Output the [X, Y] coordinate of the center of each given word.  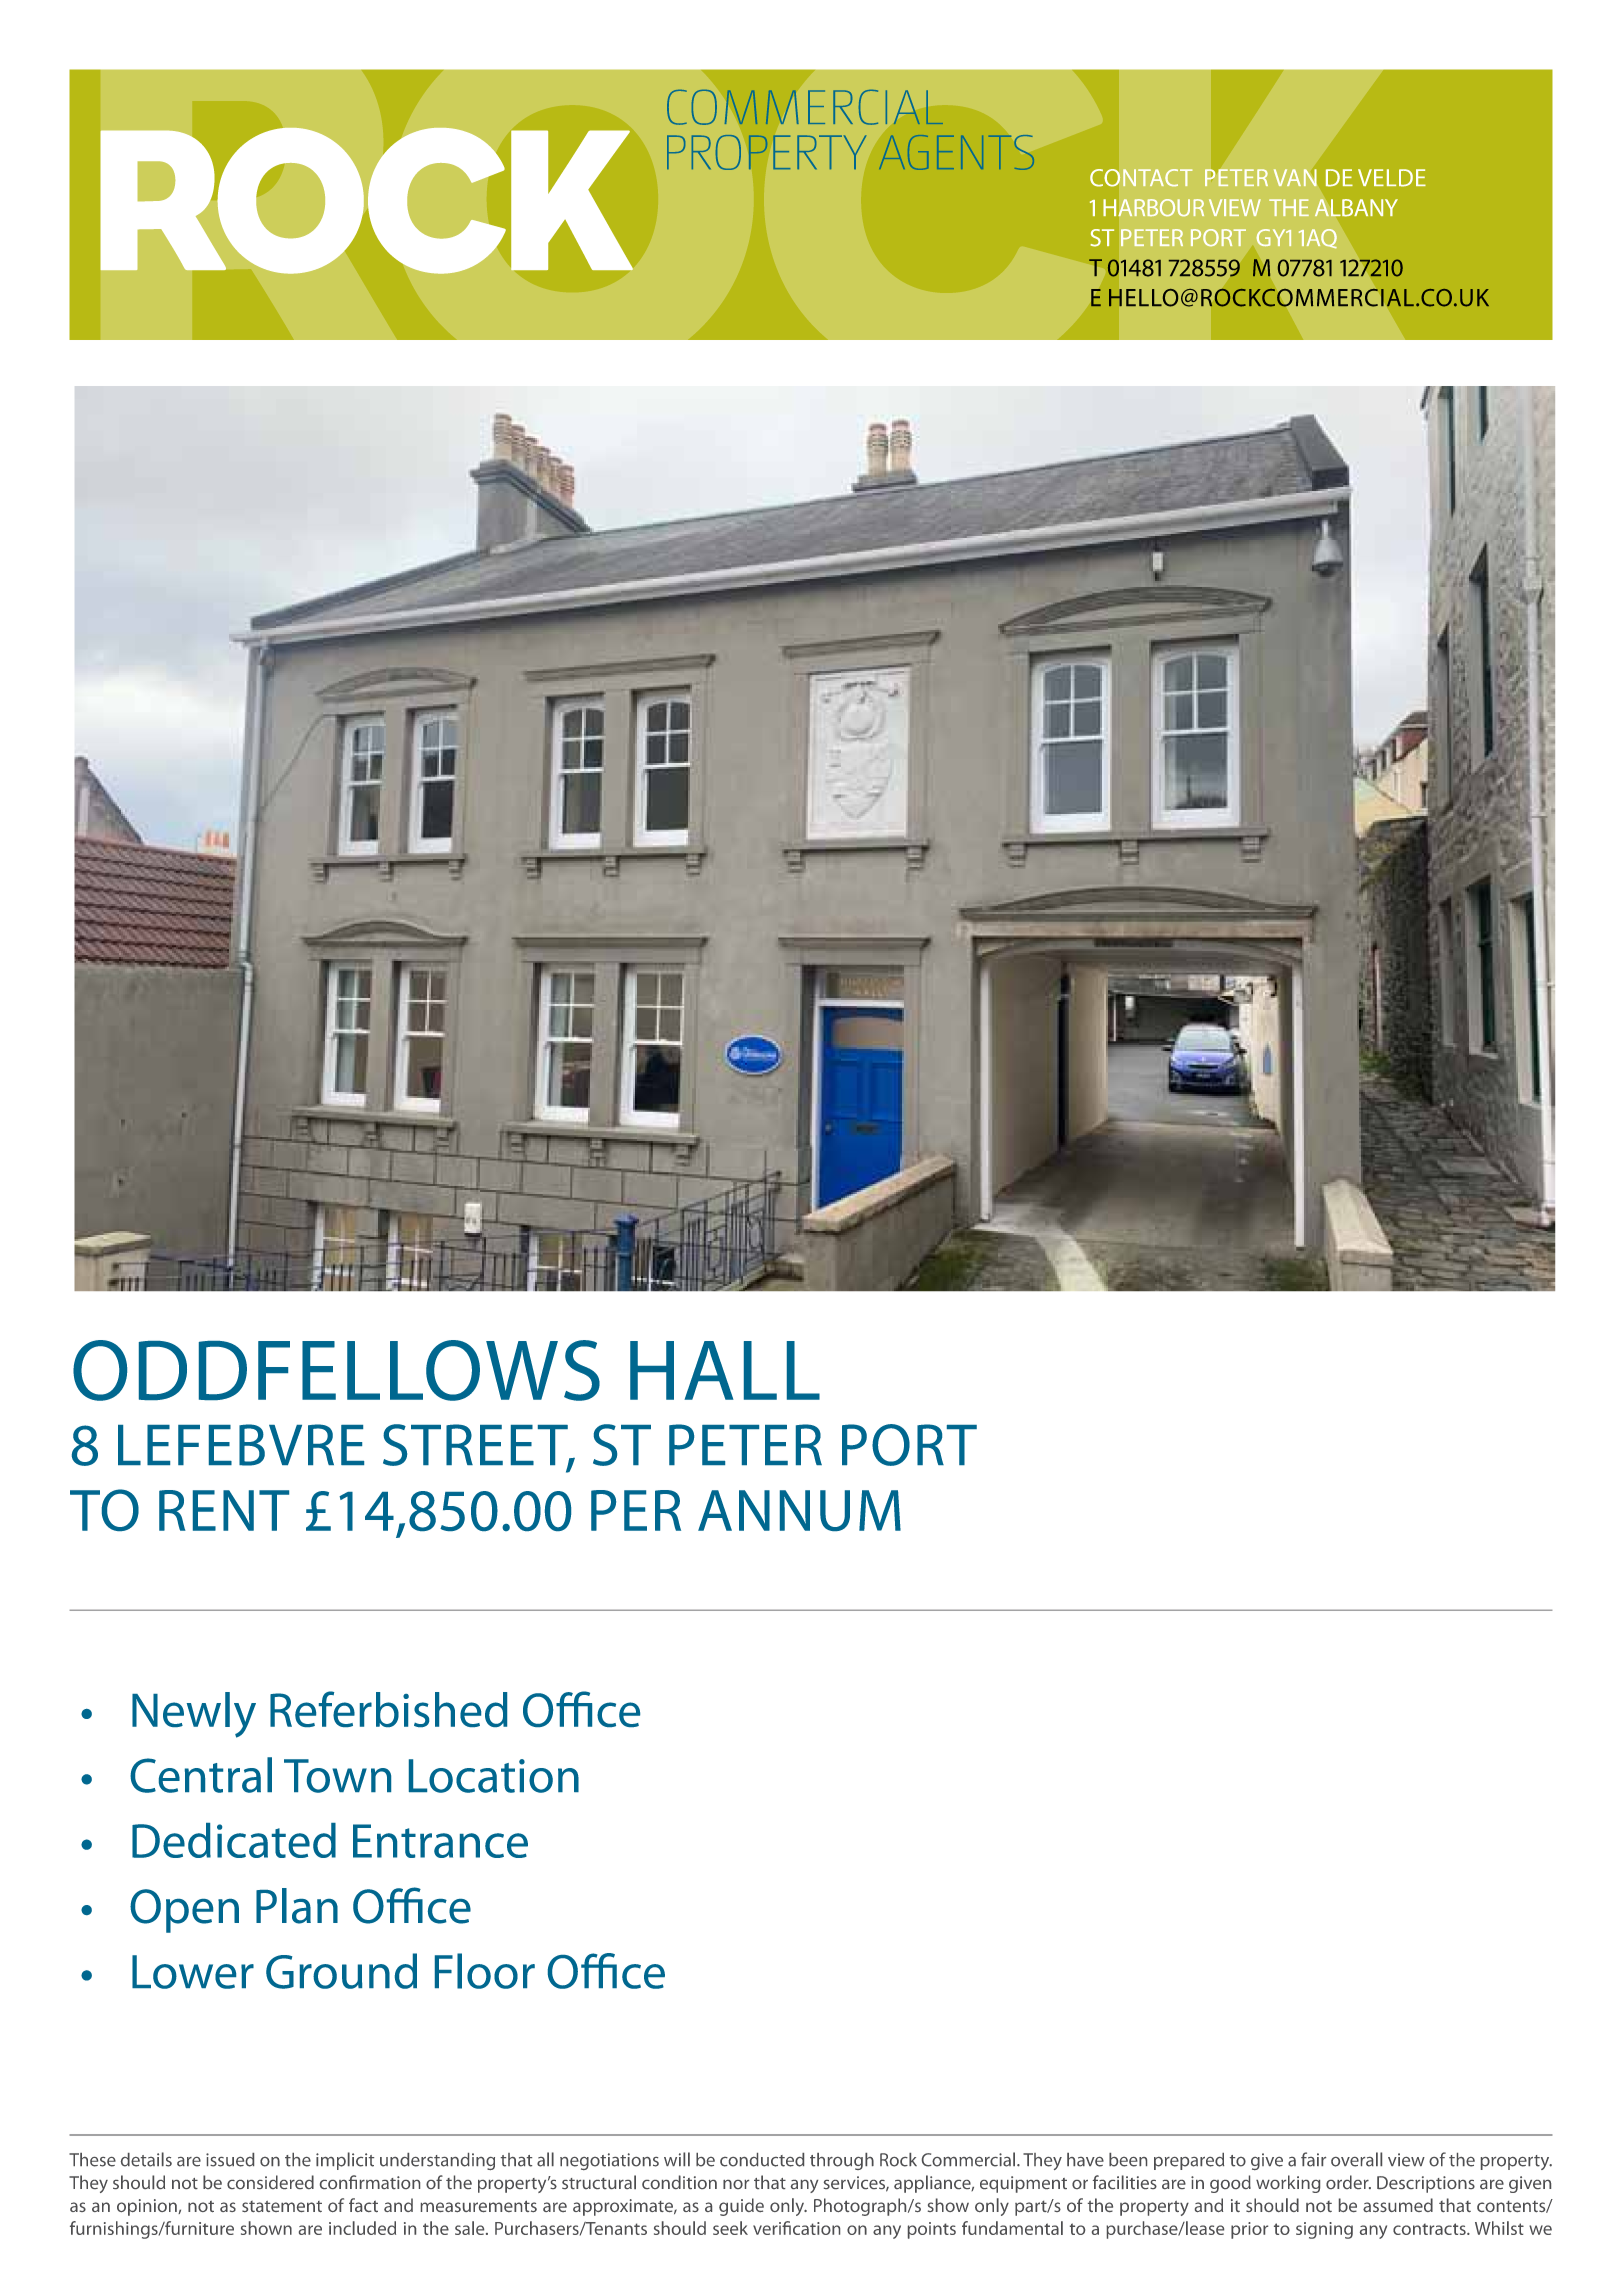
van [1295, 177]
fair [1313, 2159]
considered [270, 2182]
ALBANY [1356, 208]
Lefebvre [241, 1445]
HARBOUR [1154, 207]
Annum [799, 1510]
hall [725, 1370]
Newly [194, 1715]
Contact [1141, 177]
